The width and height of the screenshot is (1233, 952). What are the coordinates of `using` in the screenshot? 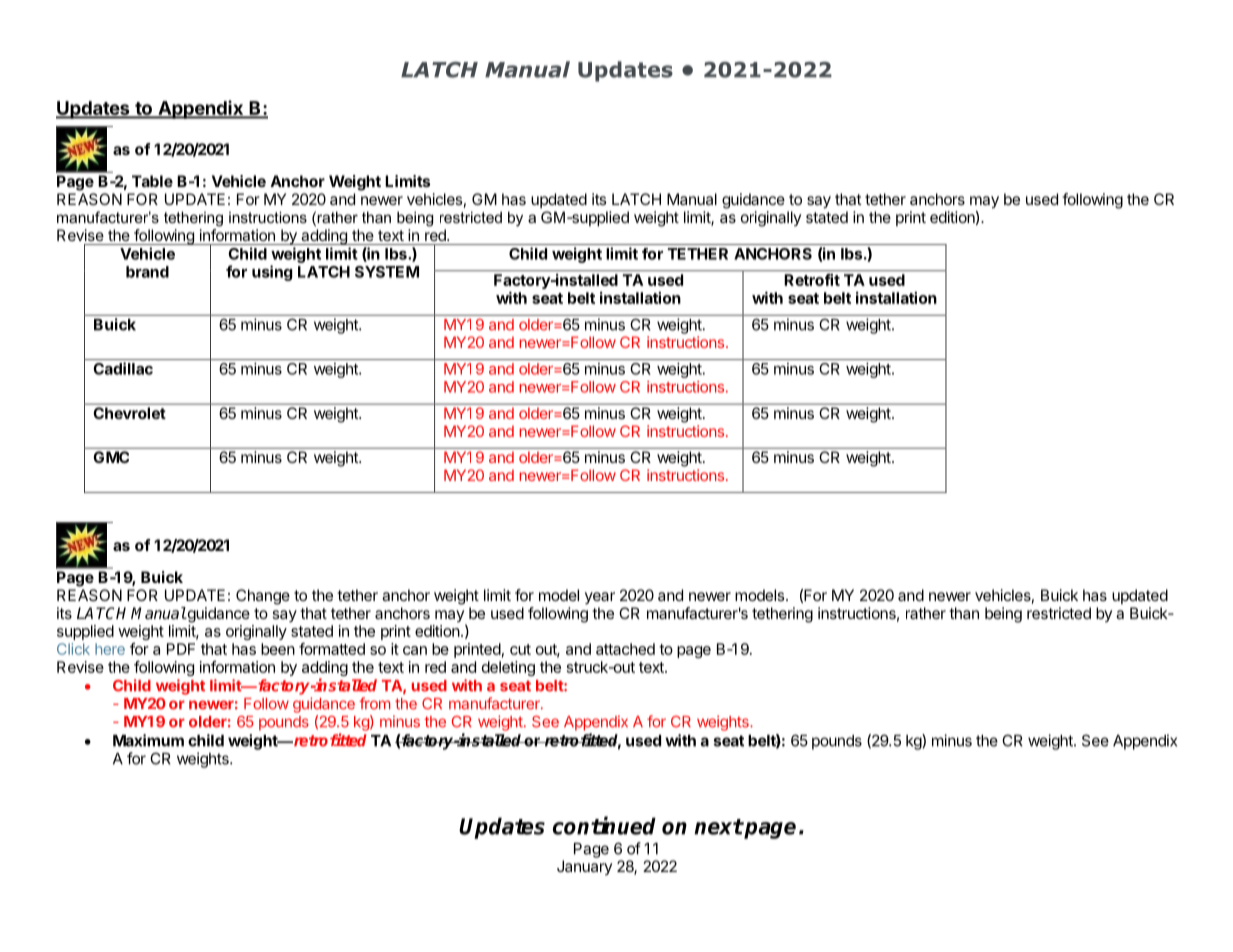 It's located at (272, 273).
